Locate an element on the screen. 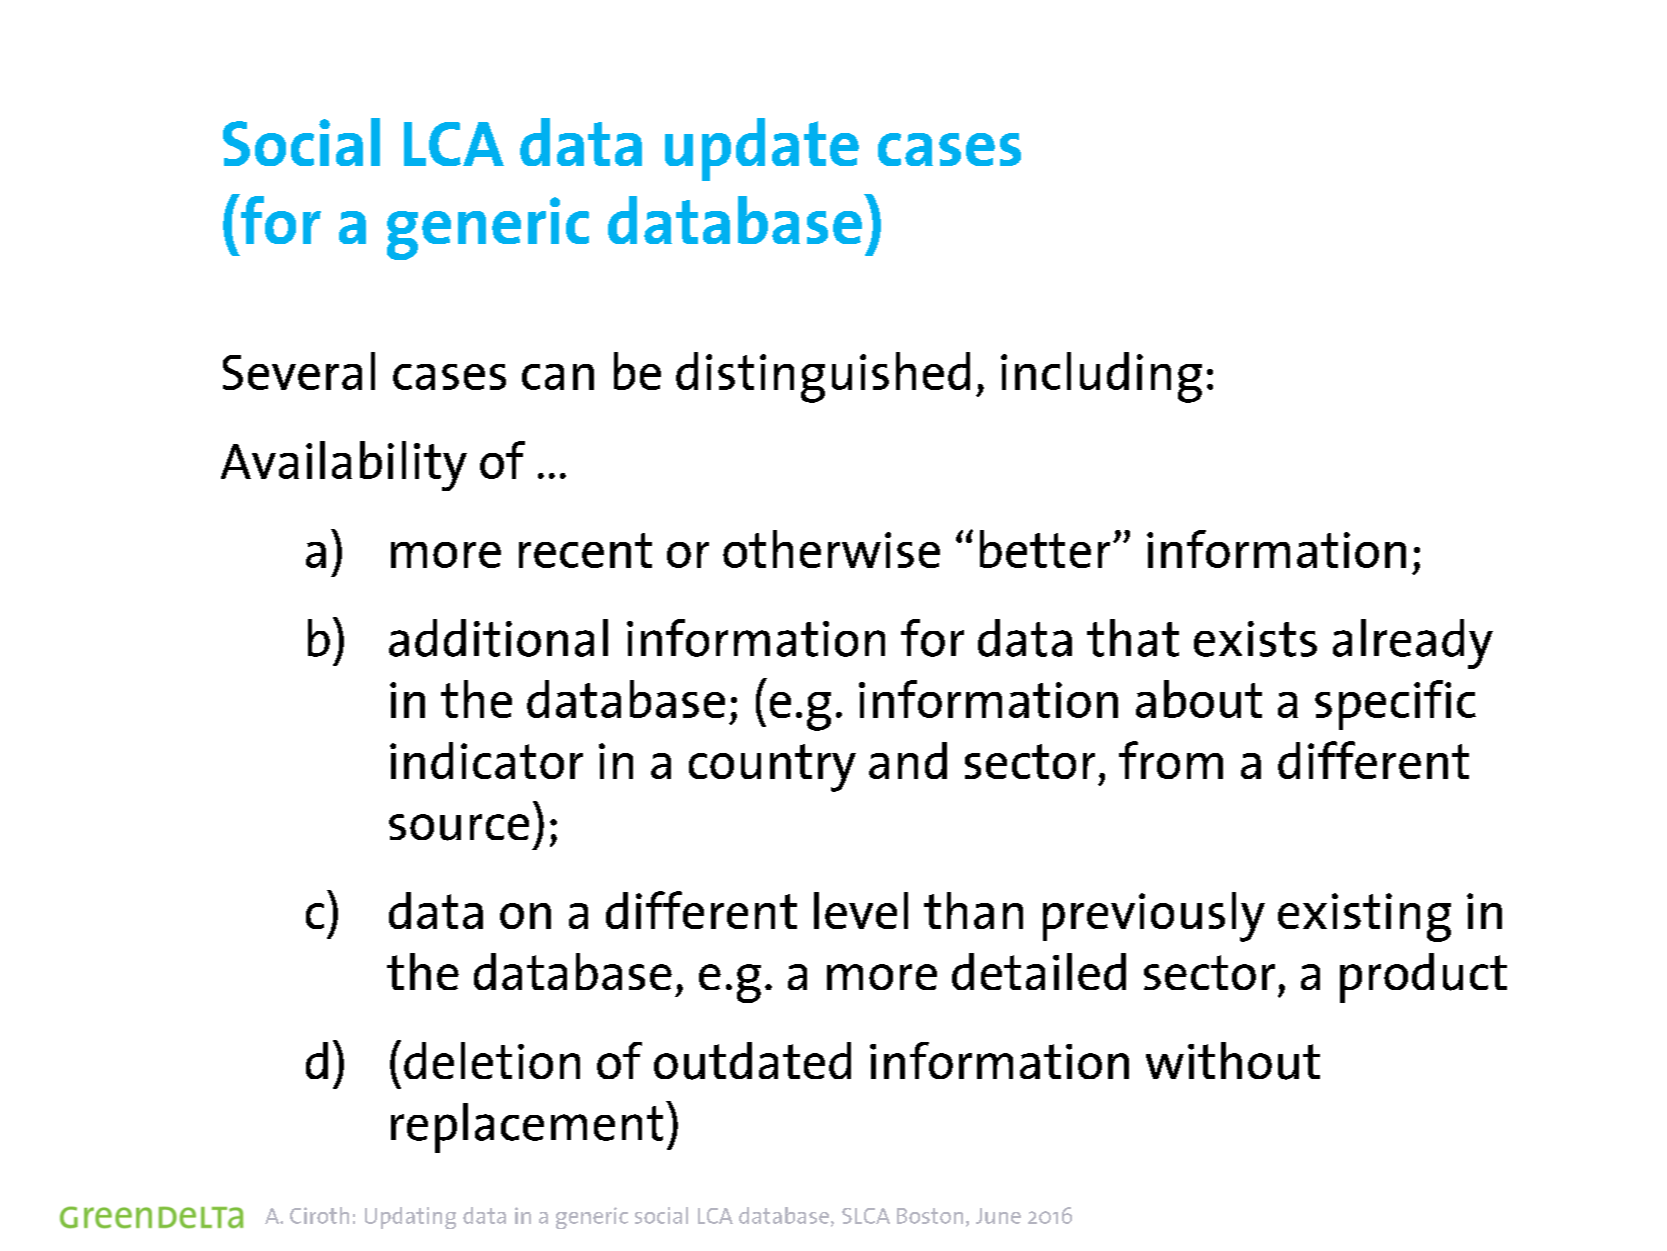 The image size is (1667, 1251). update is located at coordinates (762, 149).
